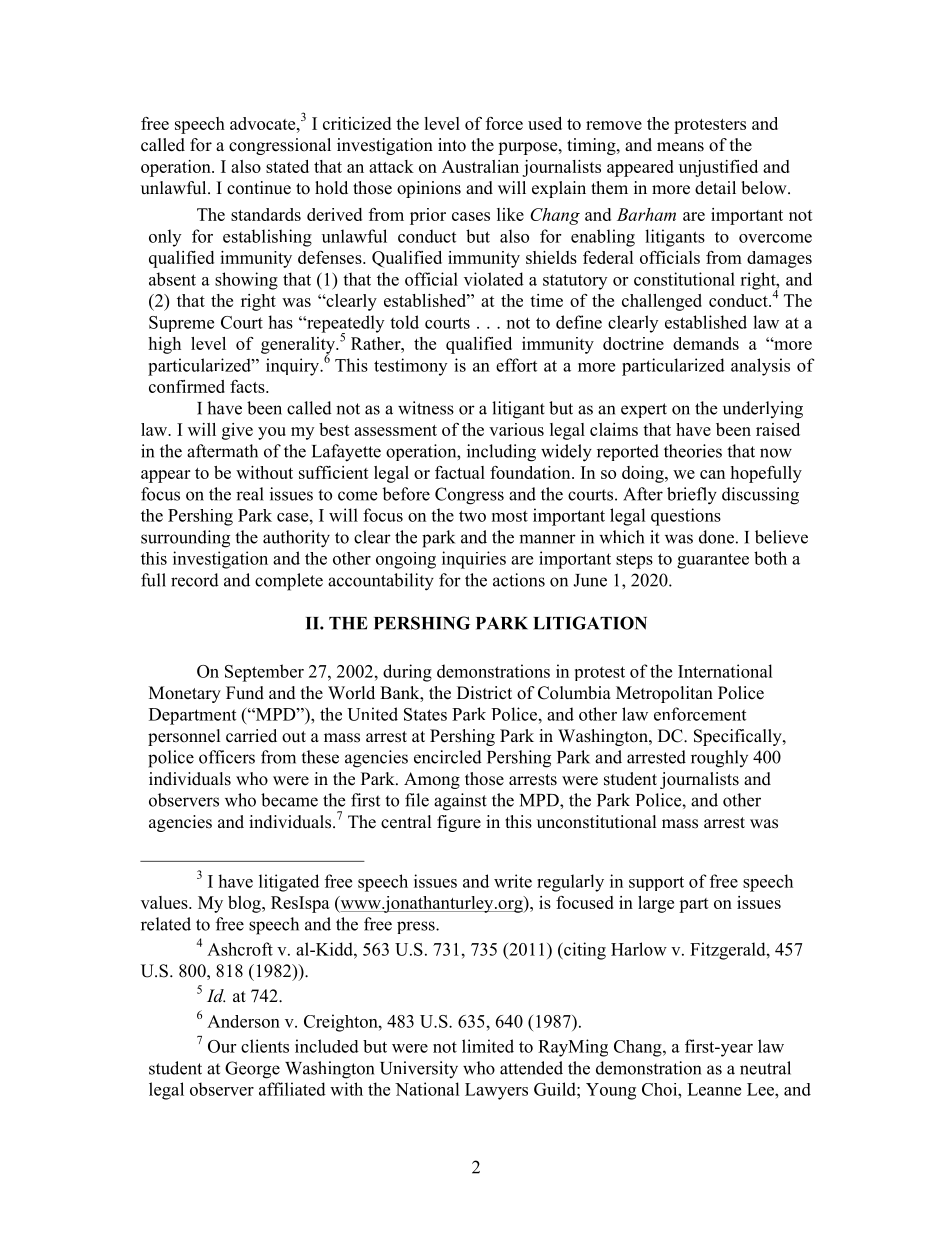 Image resolution: width=952 pixels, height=1233 pixels. What do you see at coordinates (519, 580) in the page?
I see `actions` at bounding box center [519, 580].
